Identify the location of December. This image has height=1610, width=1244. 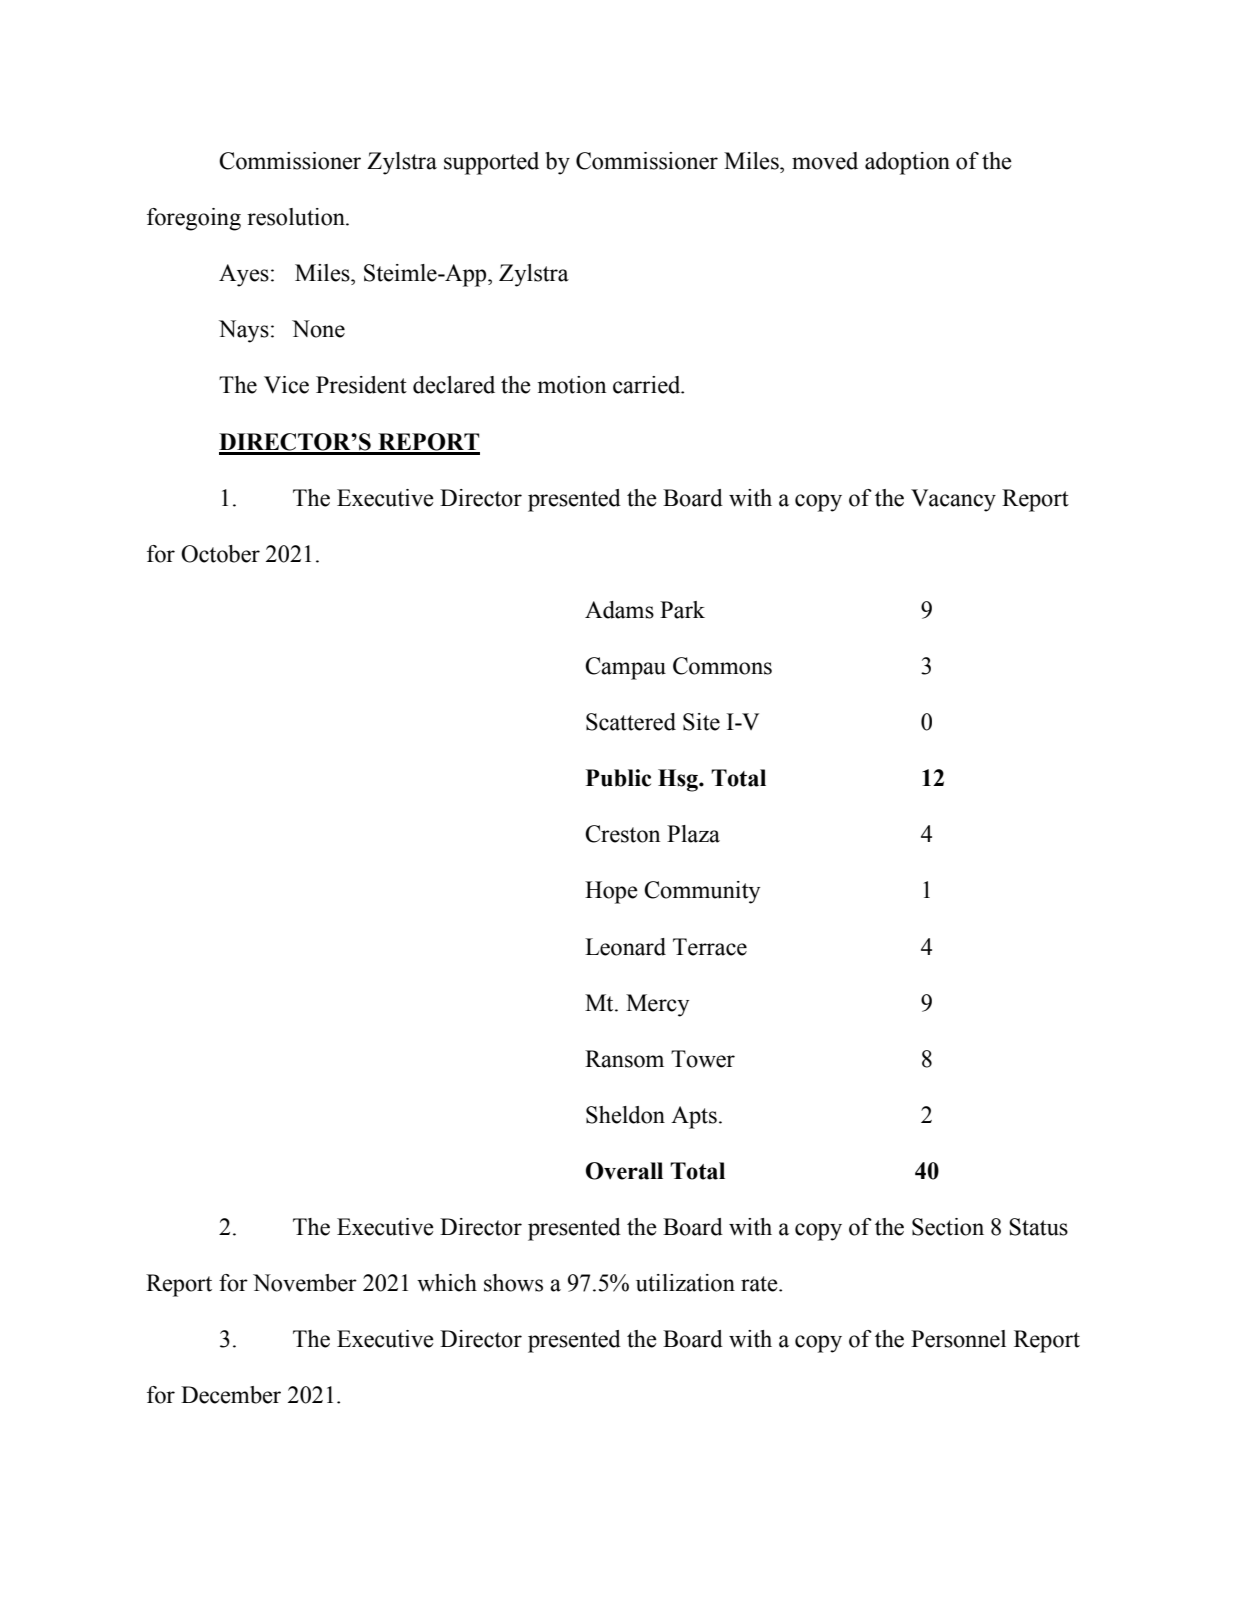
(231, 1395).
